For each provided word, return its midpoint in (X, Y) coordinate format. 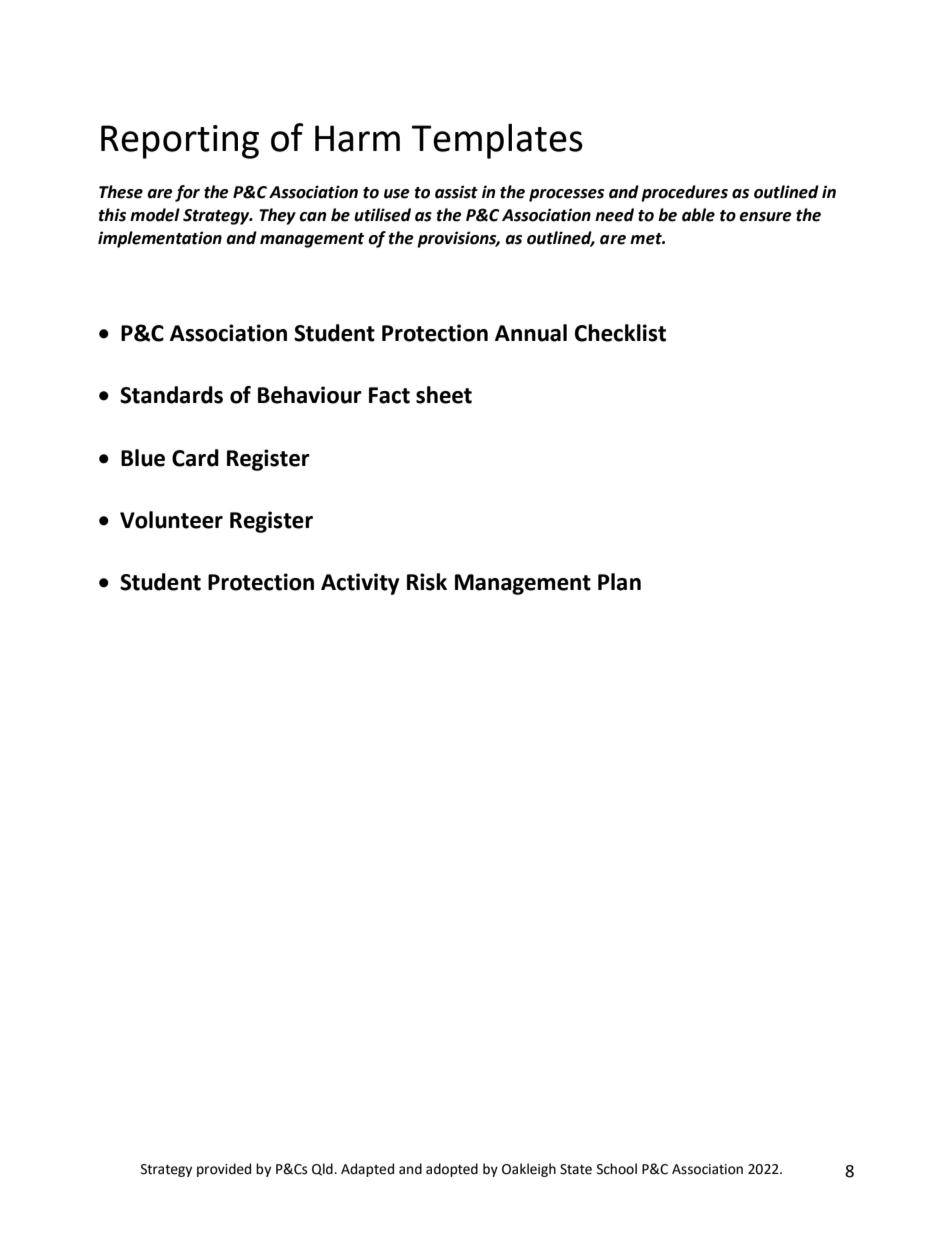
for (187, 193)
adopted (452, 1170)
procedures (684, 193)
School (617, 1169)
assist (456, 192)
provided (224, 1170)
